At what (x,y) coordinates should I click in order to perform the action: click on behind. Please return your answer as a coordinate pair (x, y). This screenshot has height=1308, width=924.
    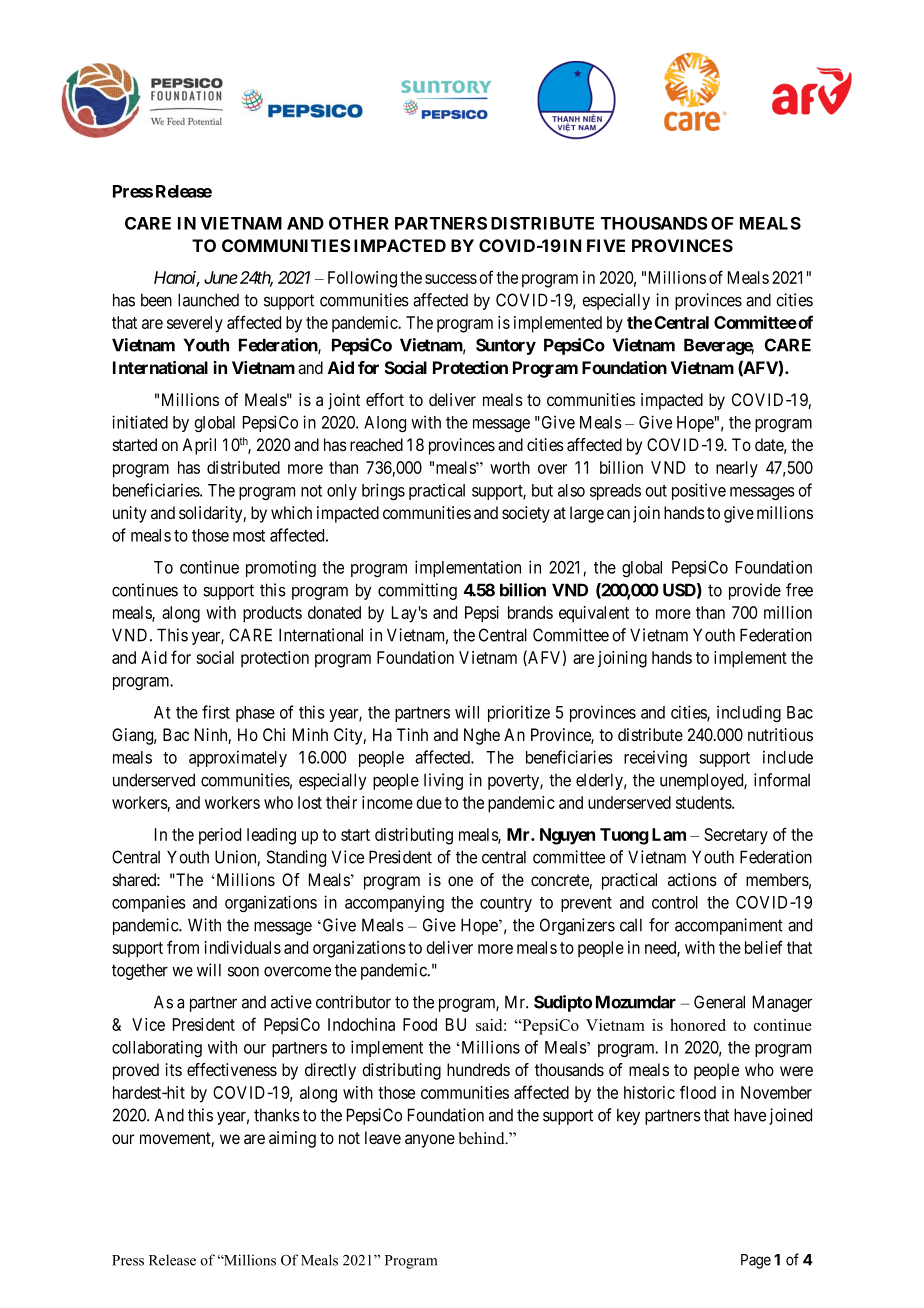
    Looking at the image, I should click on (483, 1138).
